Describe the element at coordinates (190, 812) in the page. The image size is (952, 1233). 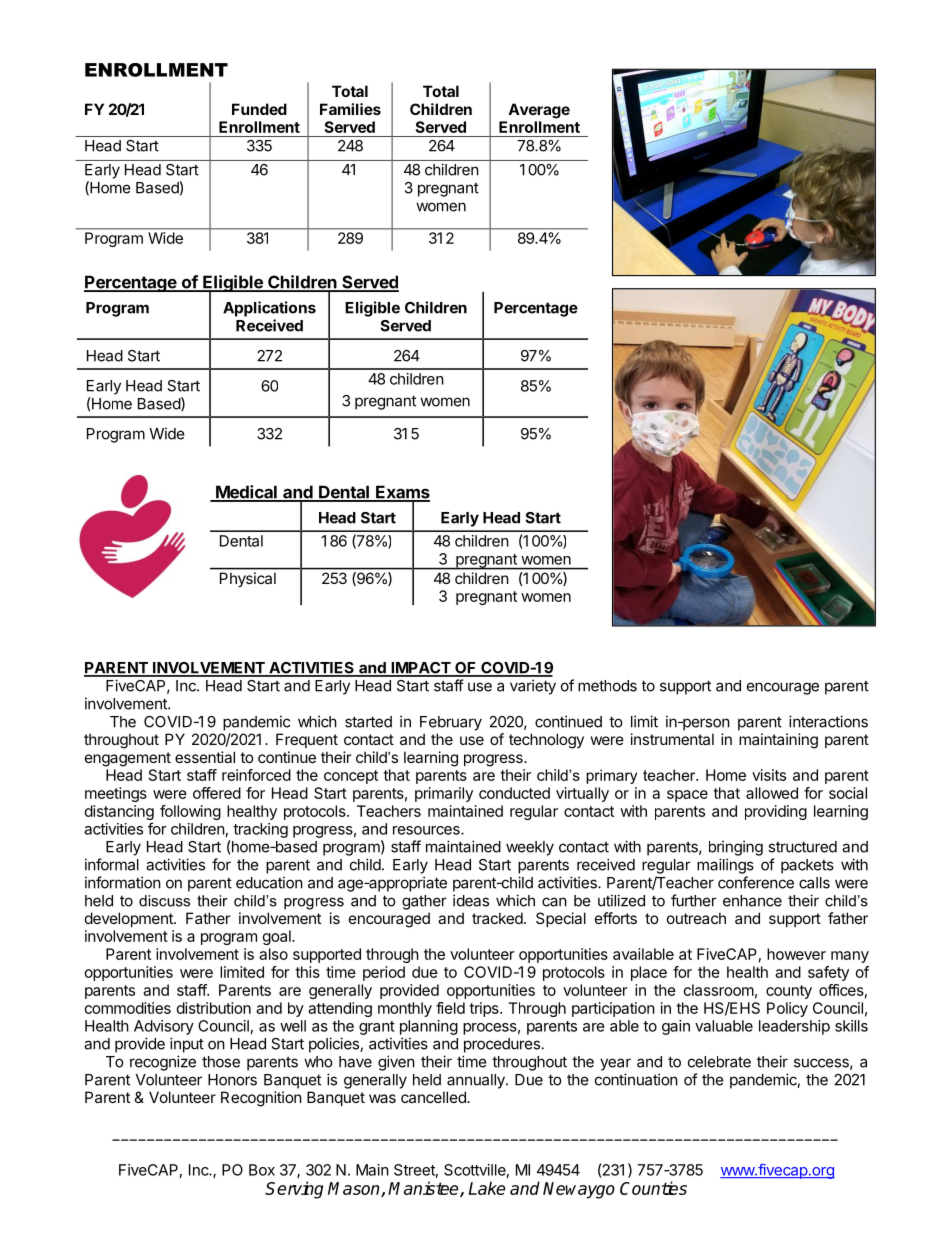
I see `following` at that location.
